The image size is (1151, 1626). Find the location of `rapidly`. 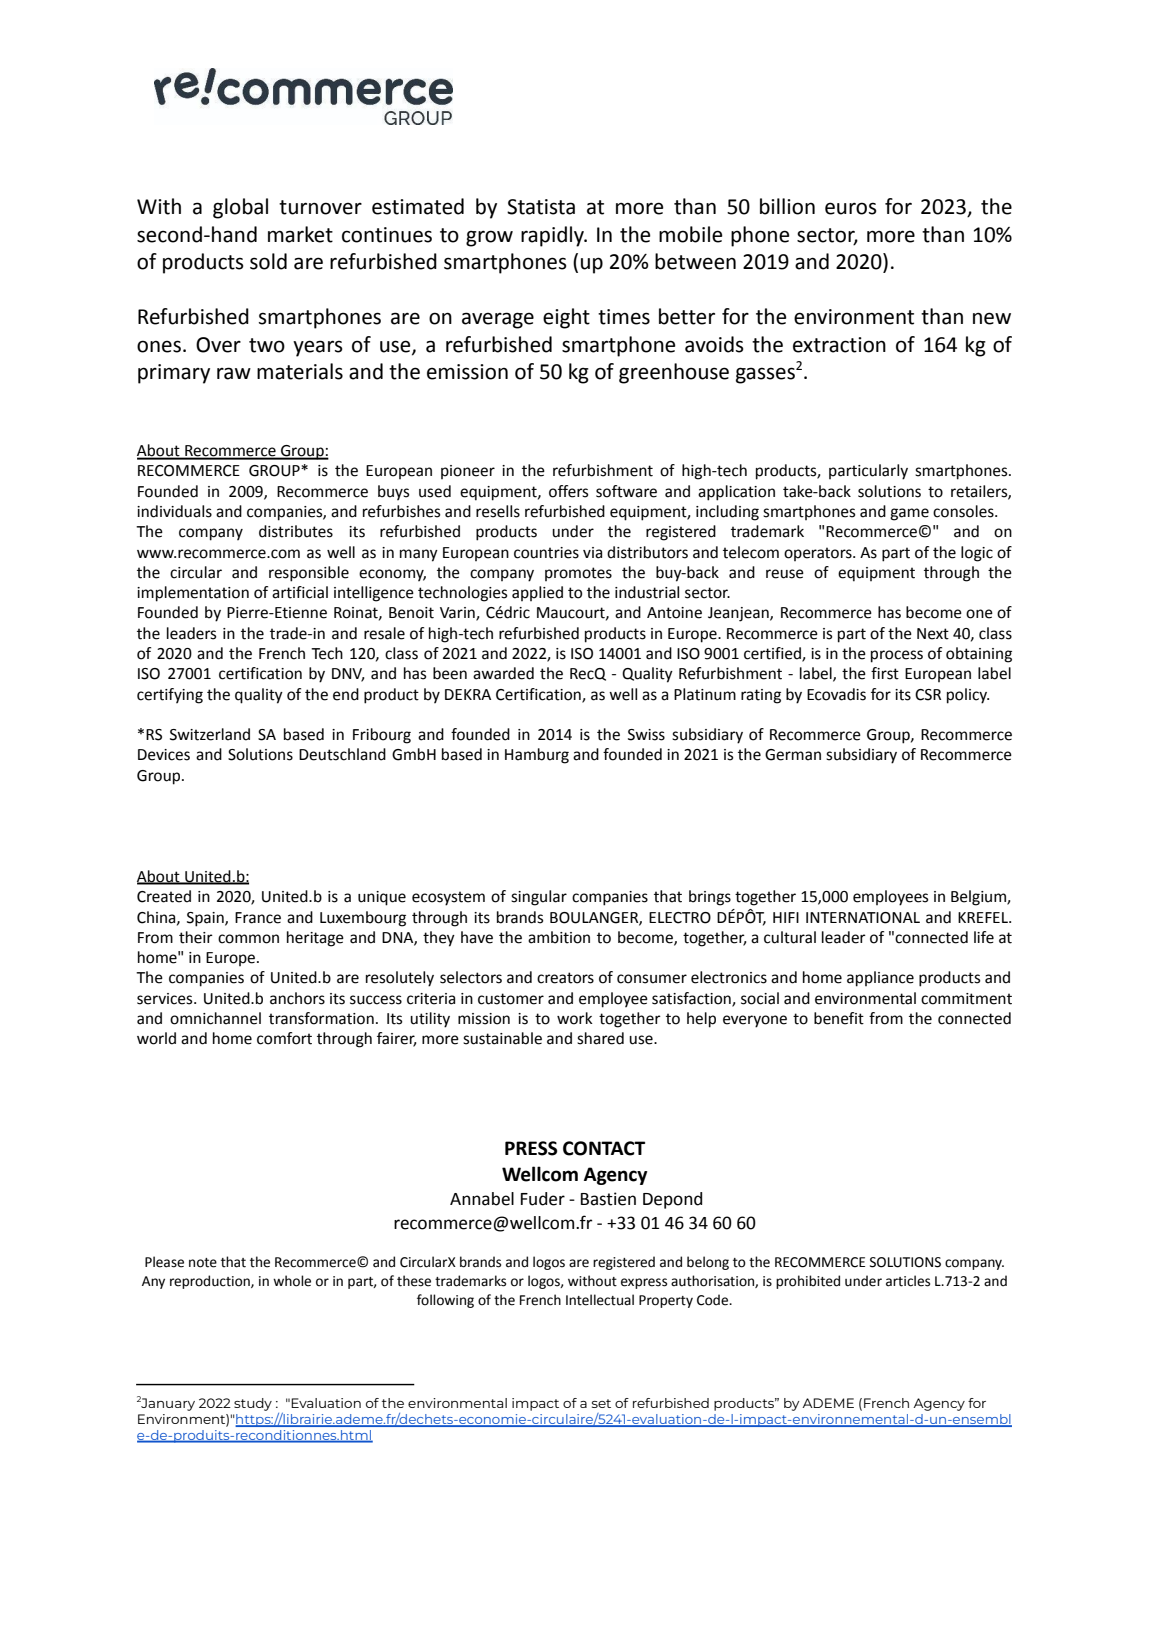

rapidly is located at coordinates (553, 236).
